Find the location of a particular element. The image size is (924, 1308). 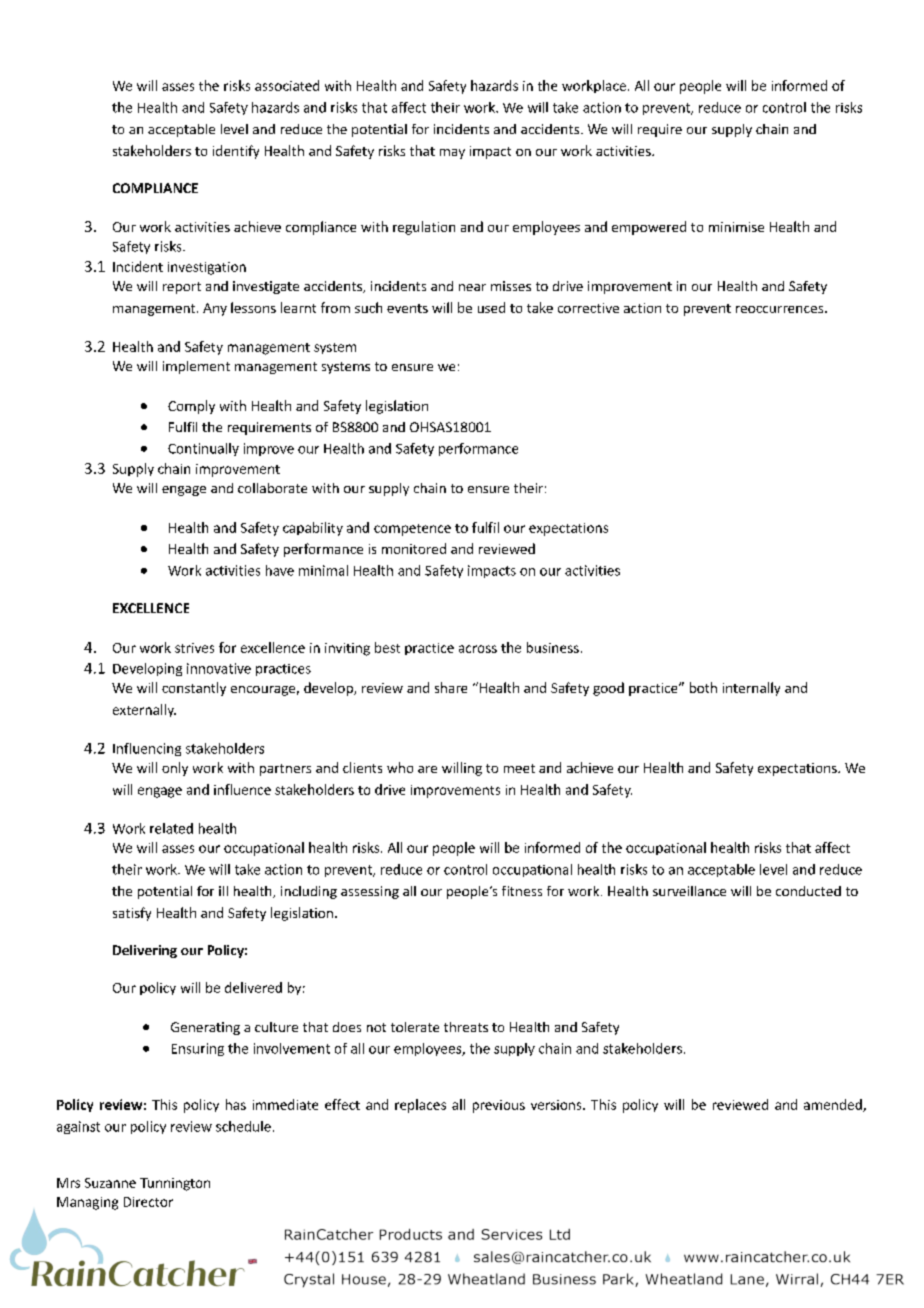

minimise is located at coordinates (736, 227).
